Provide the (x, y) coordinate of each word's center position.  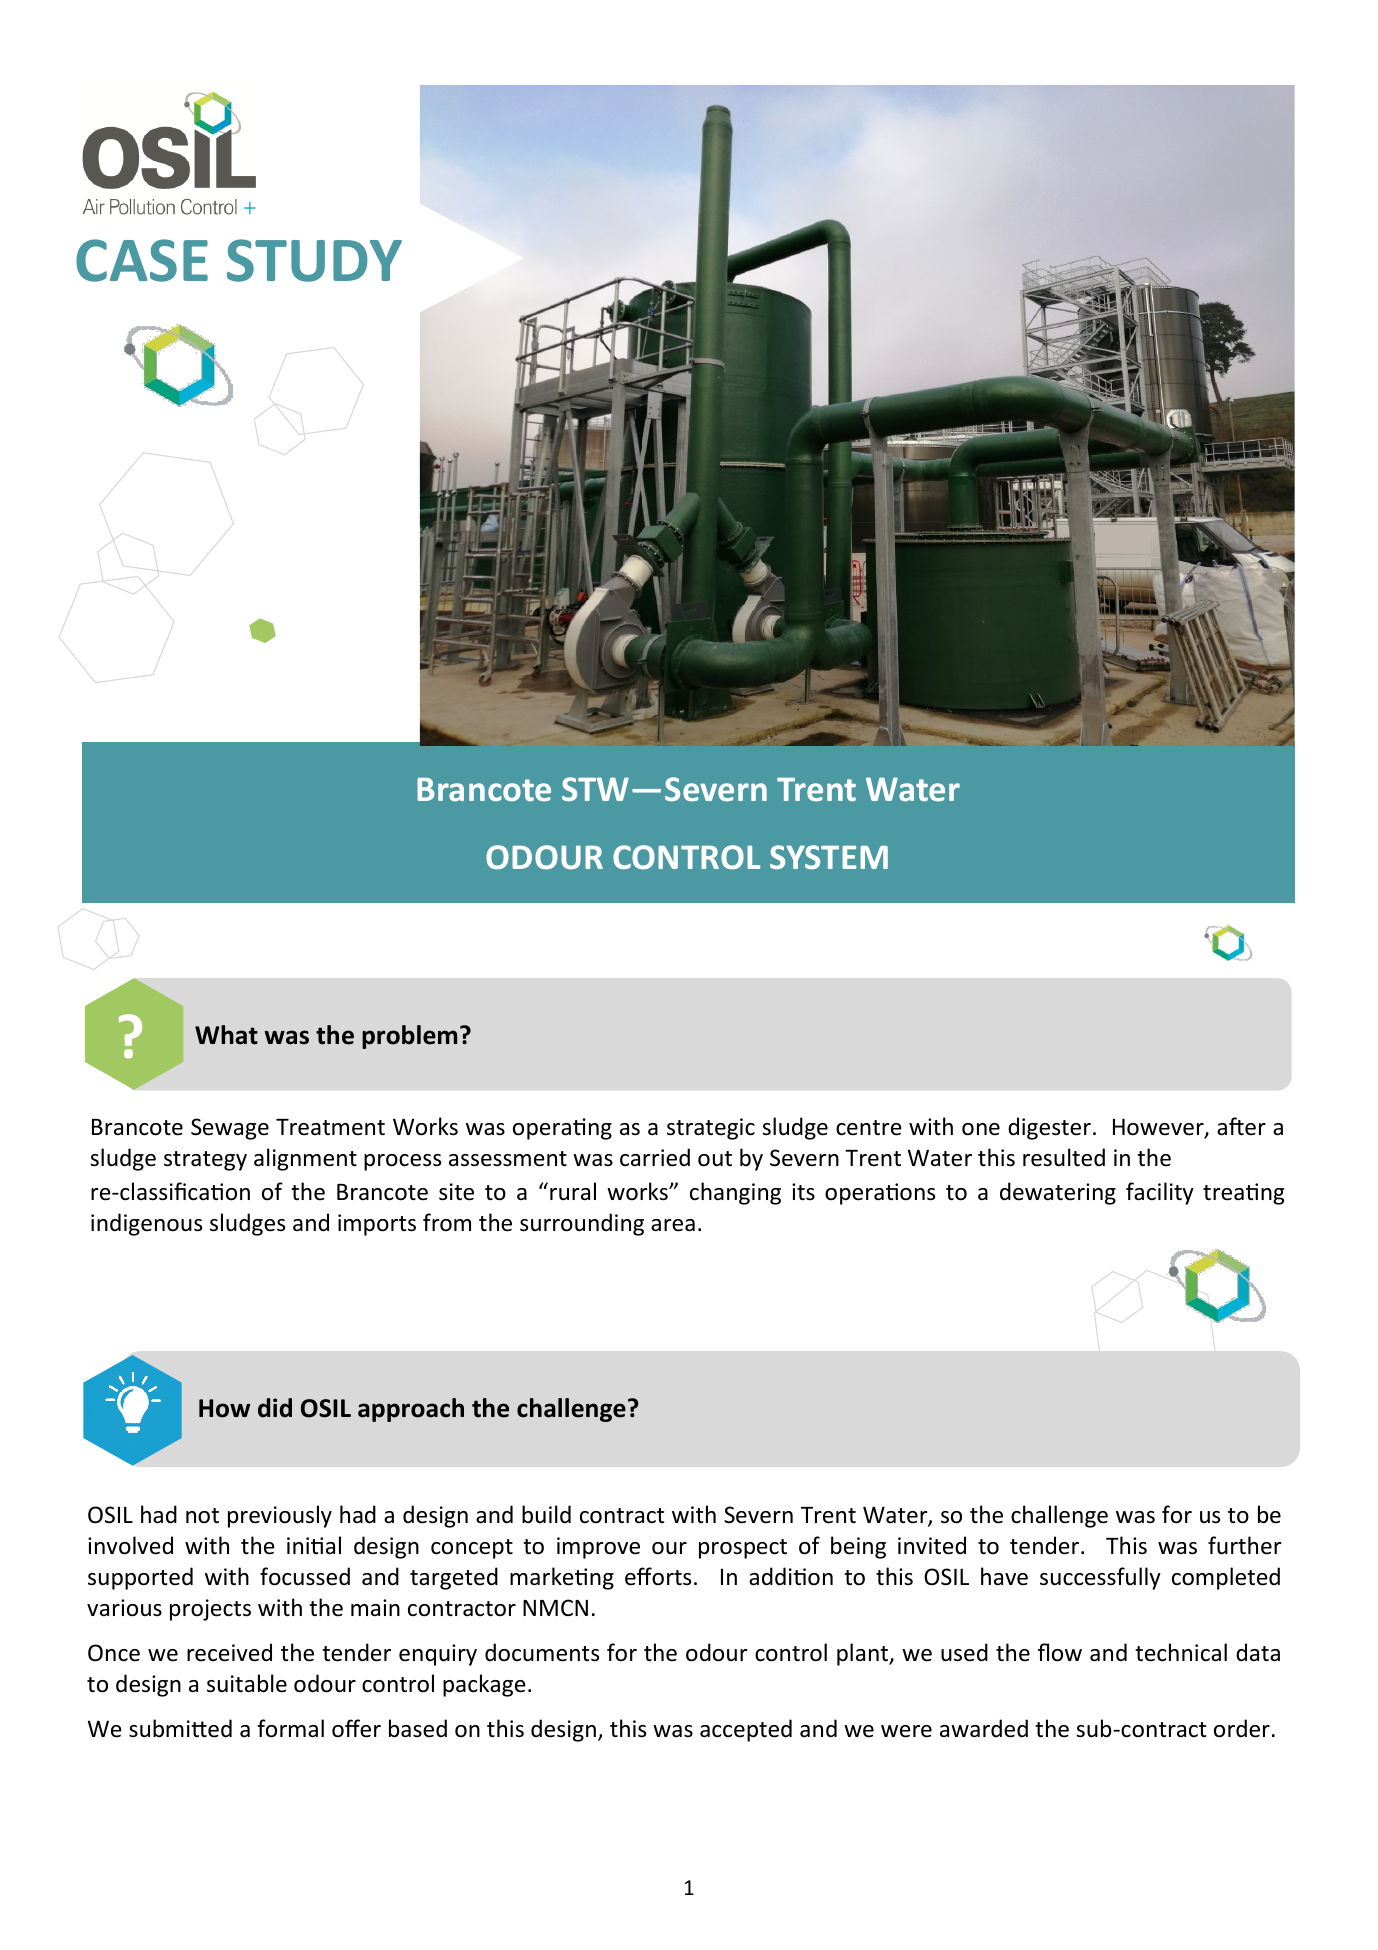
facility (1160, 1193)
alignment (305, 1159)
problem (409, 1037)
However (1159, 1128)
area (673, 1225)
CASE (142, 260)
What (226, 1035)
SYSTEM (829, 857)
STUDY (314, 260)
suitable (247, 1683)
